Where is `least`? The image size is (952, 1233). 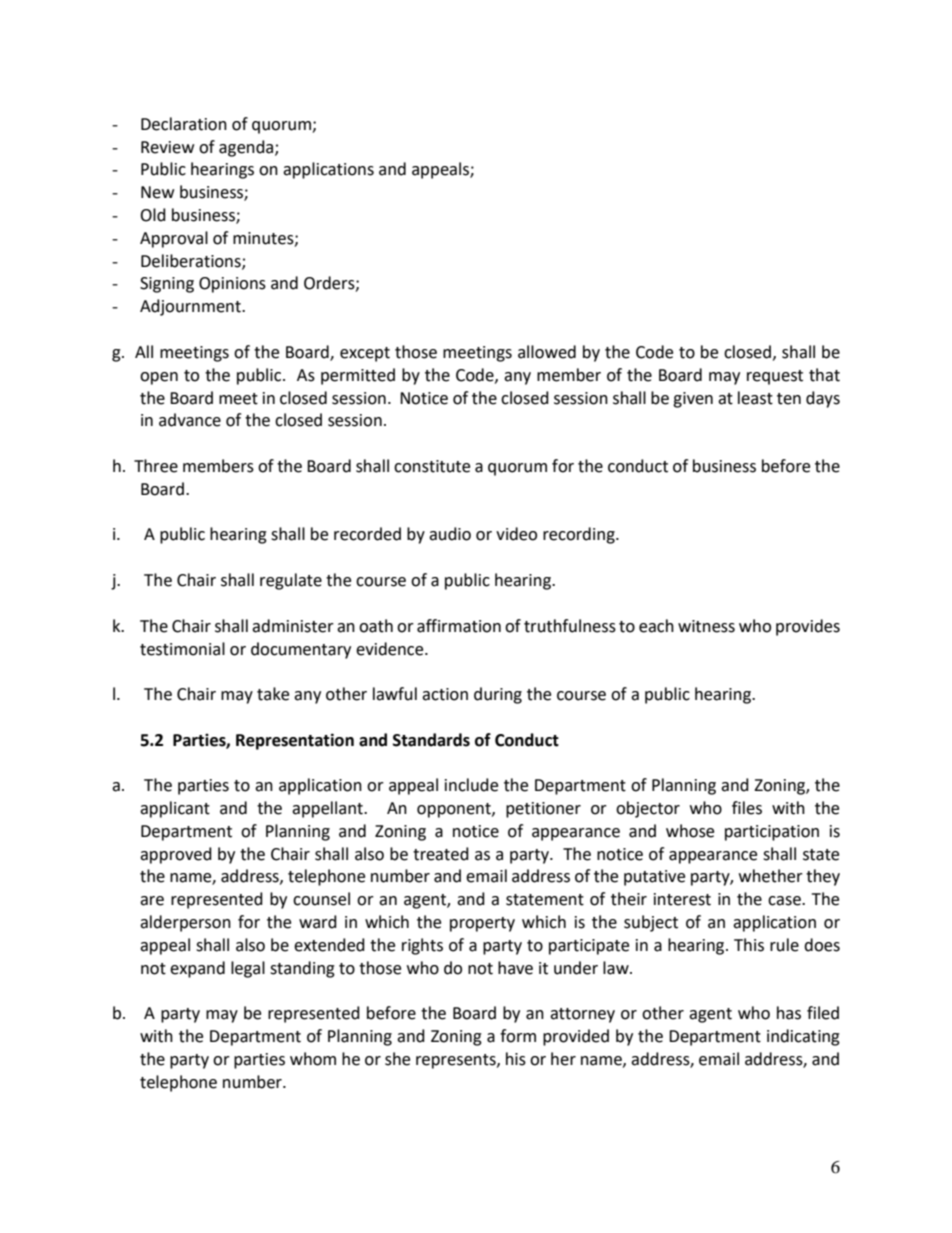 least is located at coordinates (755, 398).
